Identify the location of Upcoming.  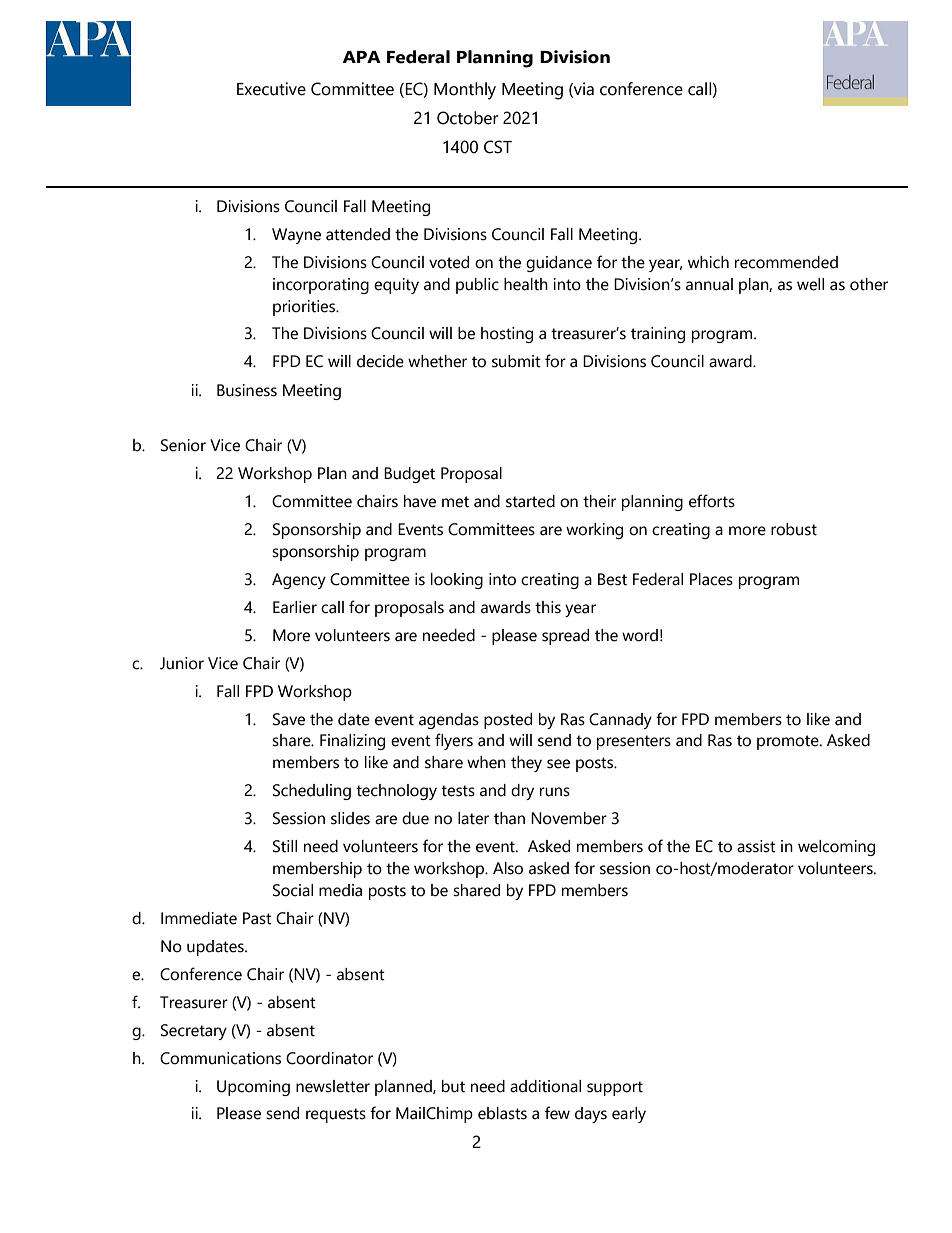
(253, 1088).
